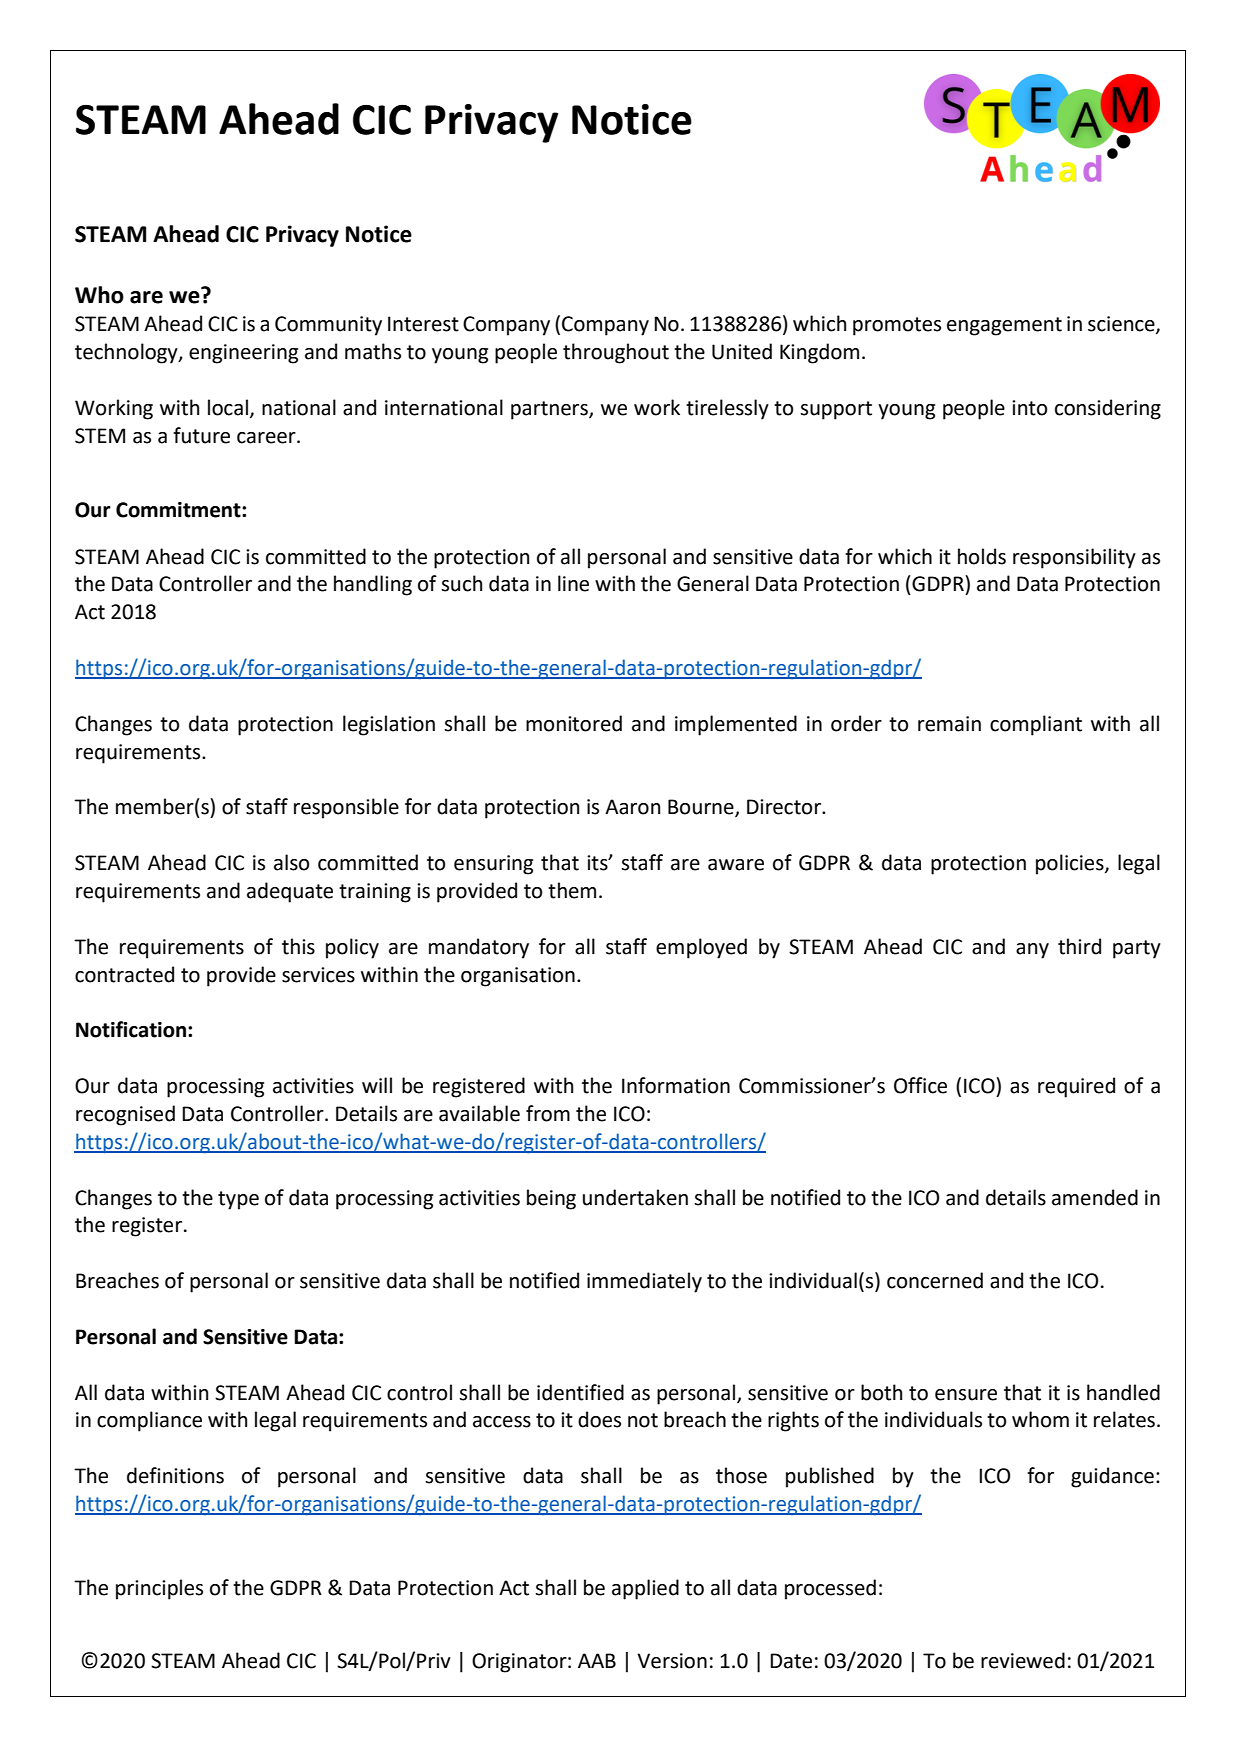 The width and height of the screenshot is (1236, 1747). Describe the element at coordinates (701, 948) in the screenshot. I see `employed` at that location.
